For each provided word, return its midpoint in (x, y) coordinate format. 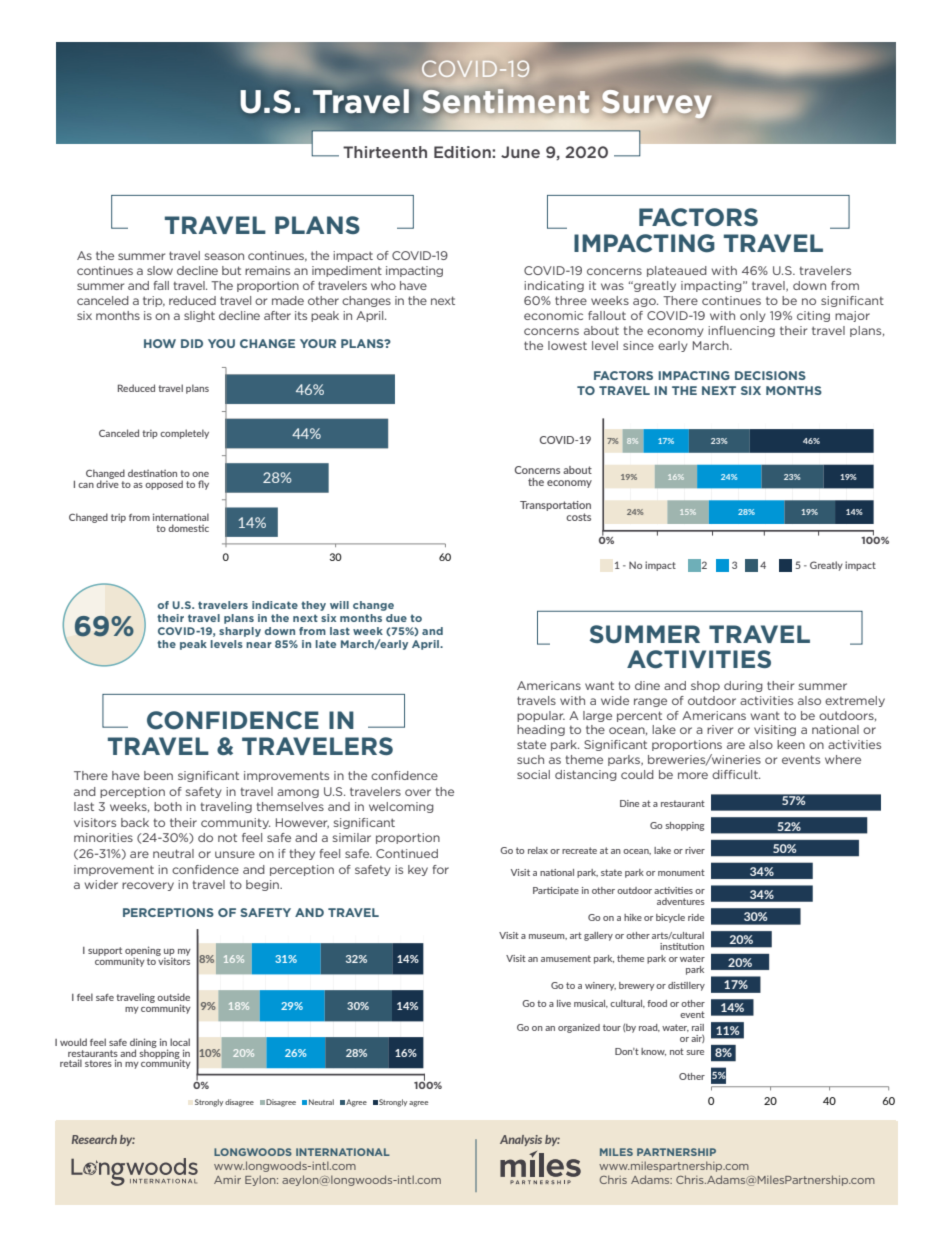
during (743, 686)
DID (192, 343)
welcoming (401, 807)
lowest (567, 345)
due (396, 618)
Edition (462, 152)
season (224, 256)
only (753, 316)
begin (263, 885)
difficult (736, 774)
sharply (240, 632)
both (168, 806)
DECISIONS (770, 375)
